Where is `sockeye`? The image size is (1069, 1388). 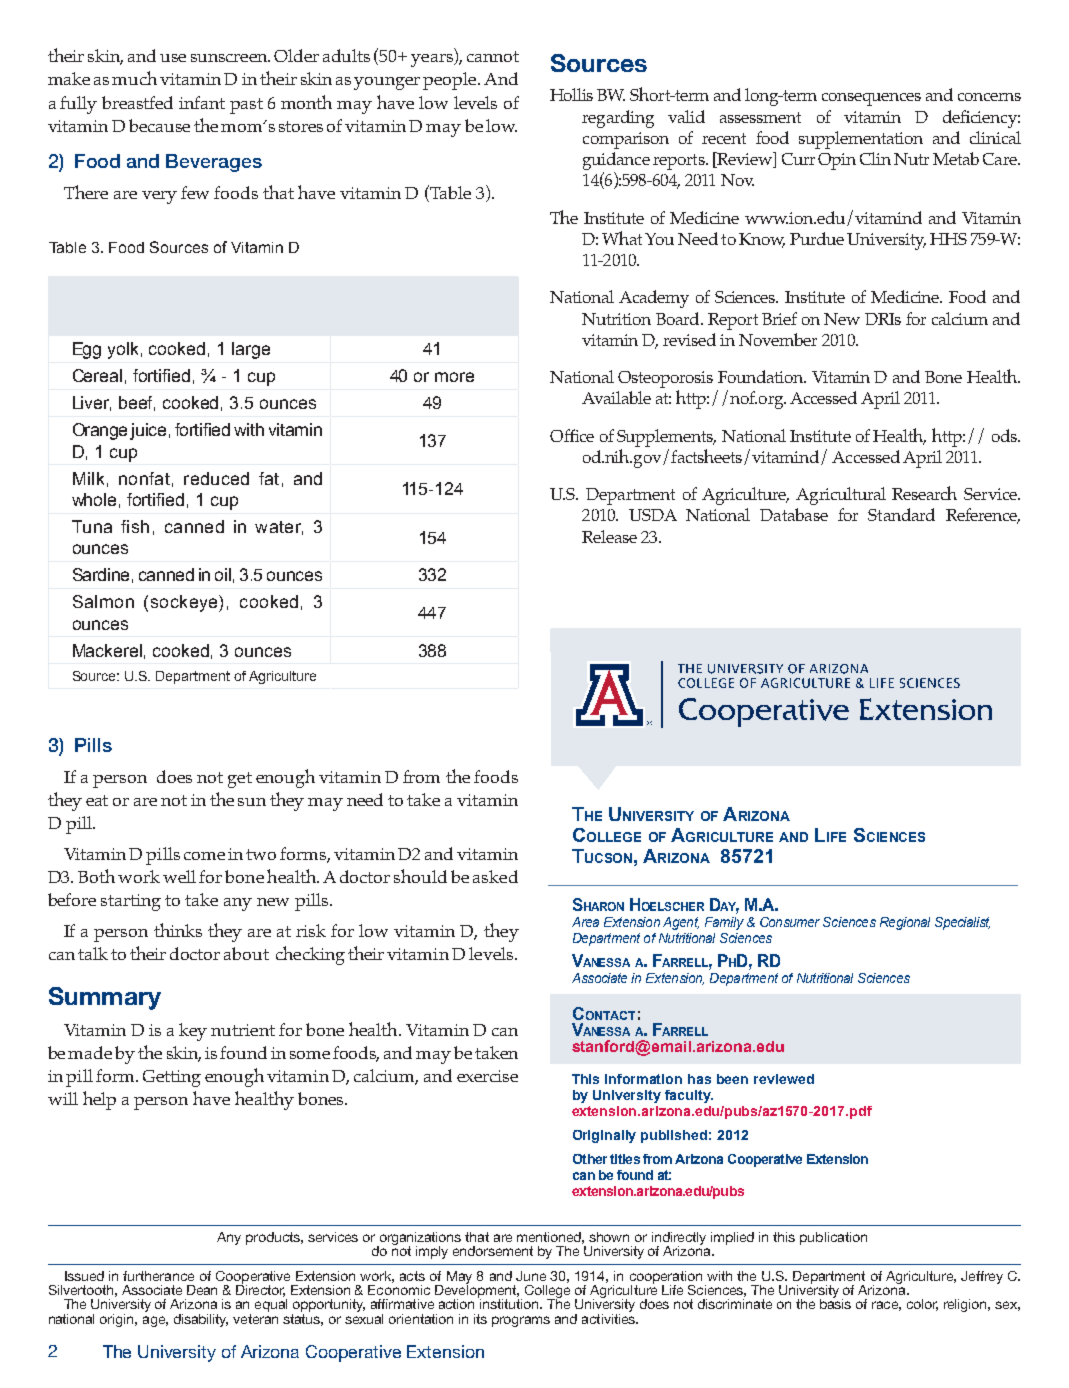 sockeye is located at coordinates (185, 603).
